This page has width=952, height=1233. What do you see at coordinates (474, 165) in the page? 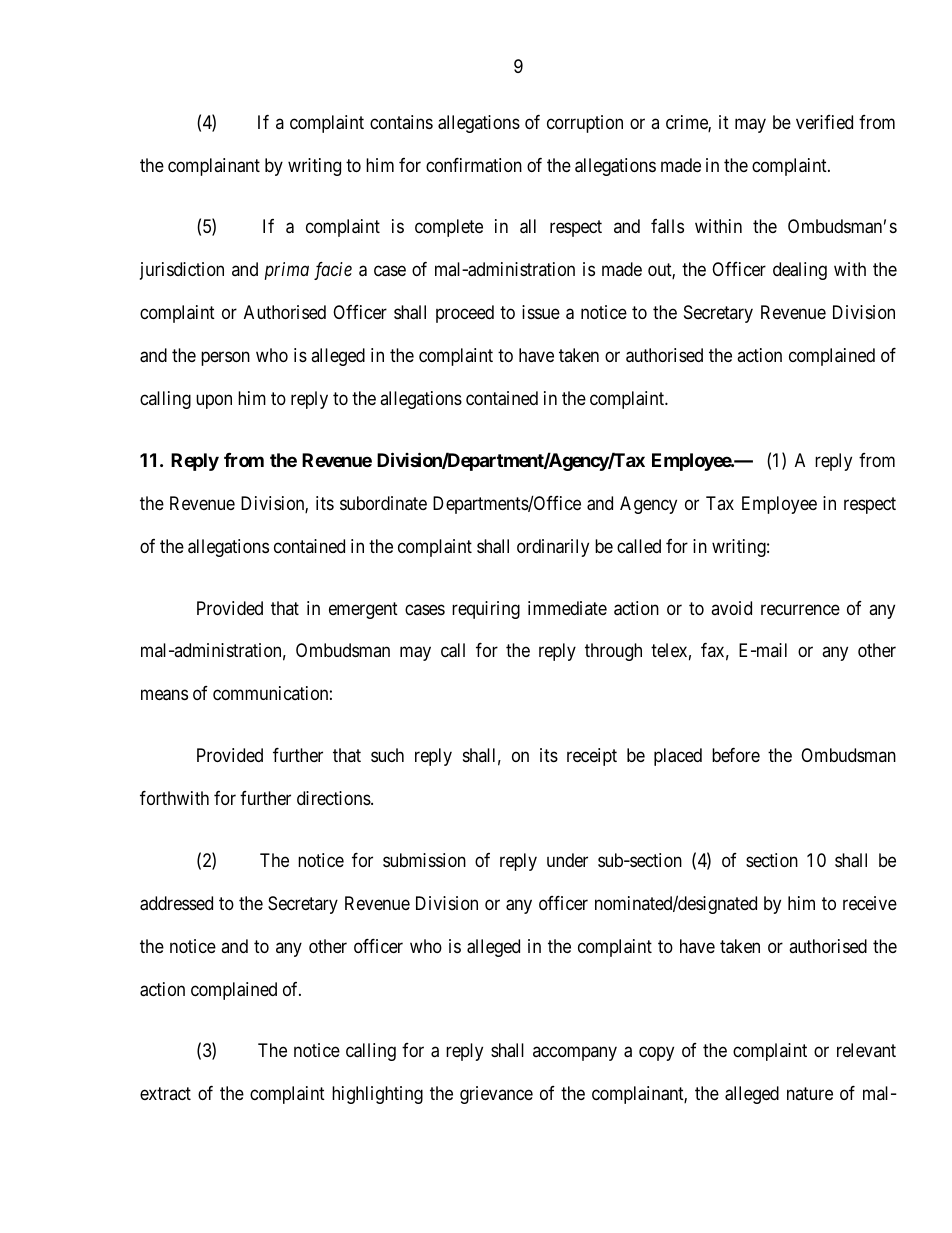
I see `confirmation` at bounding box center [474, 165].
